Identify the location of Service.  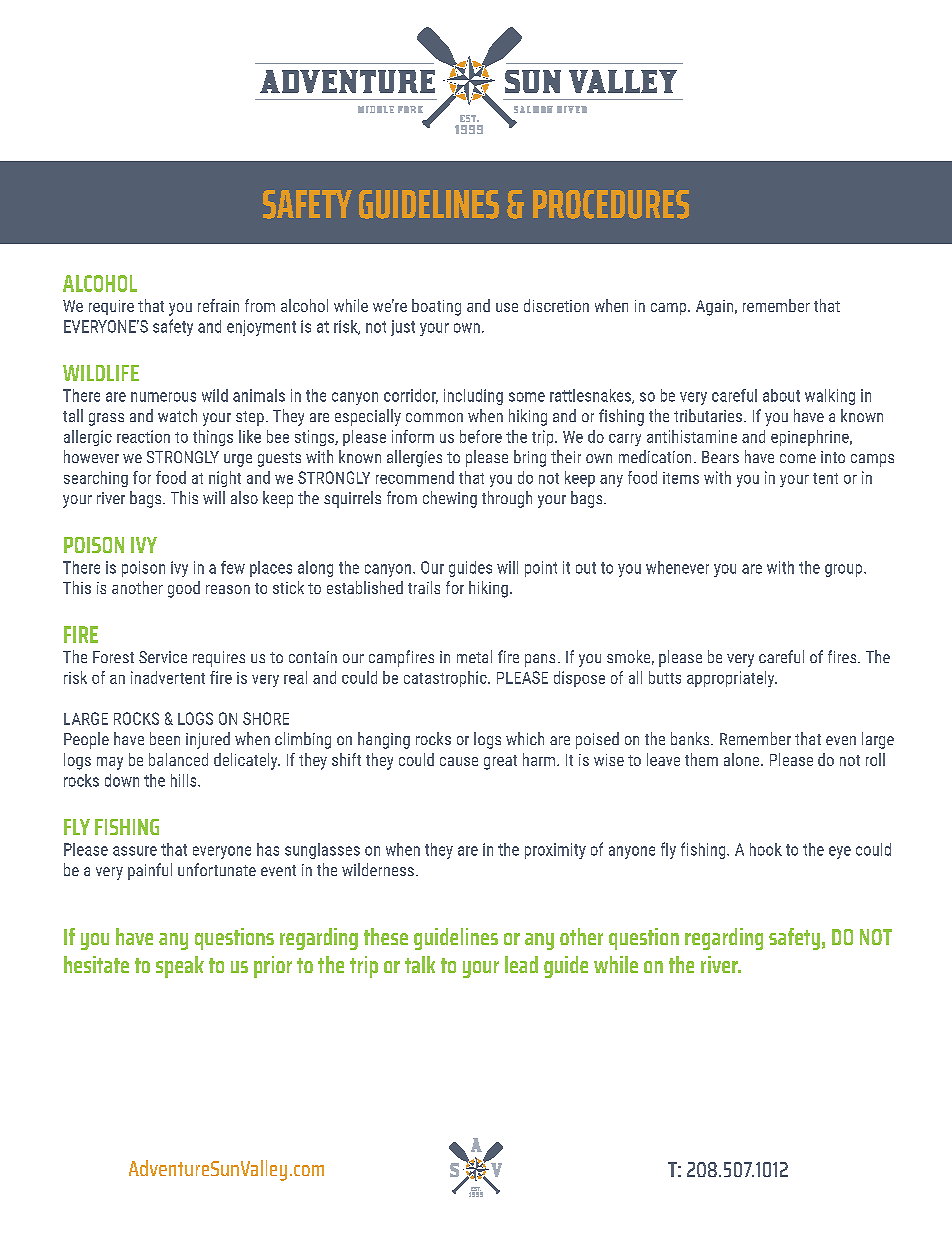
(163, 657).
